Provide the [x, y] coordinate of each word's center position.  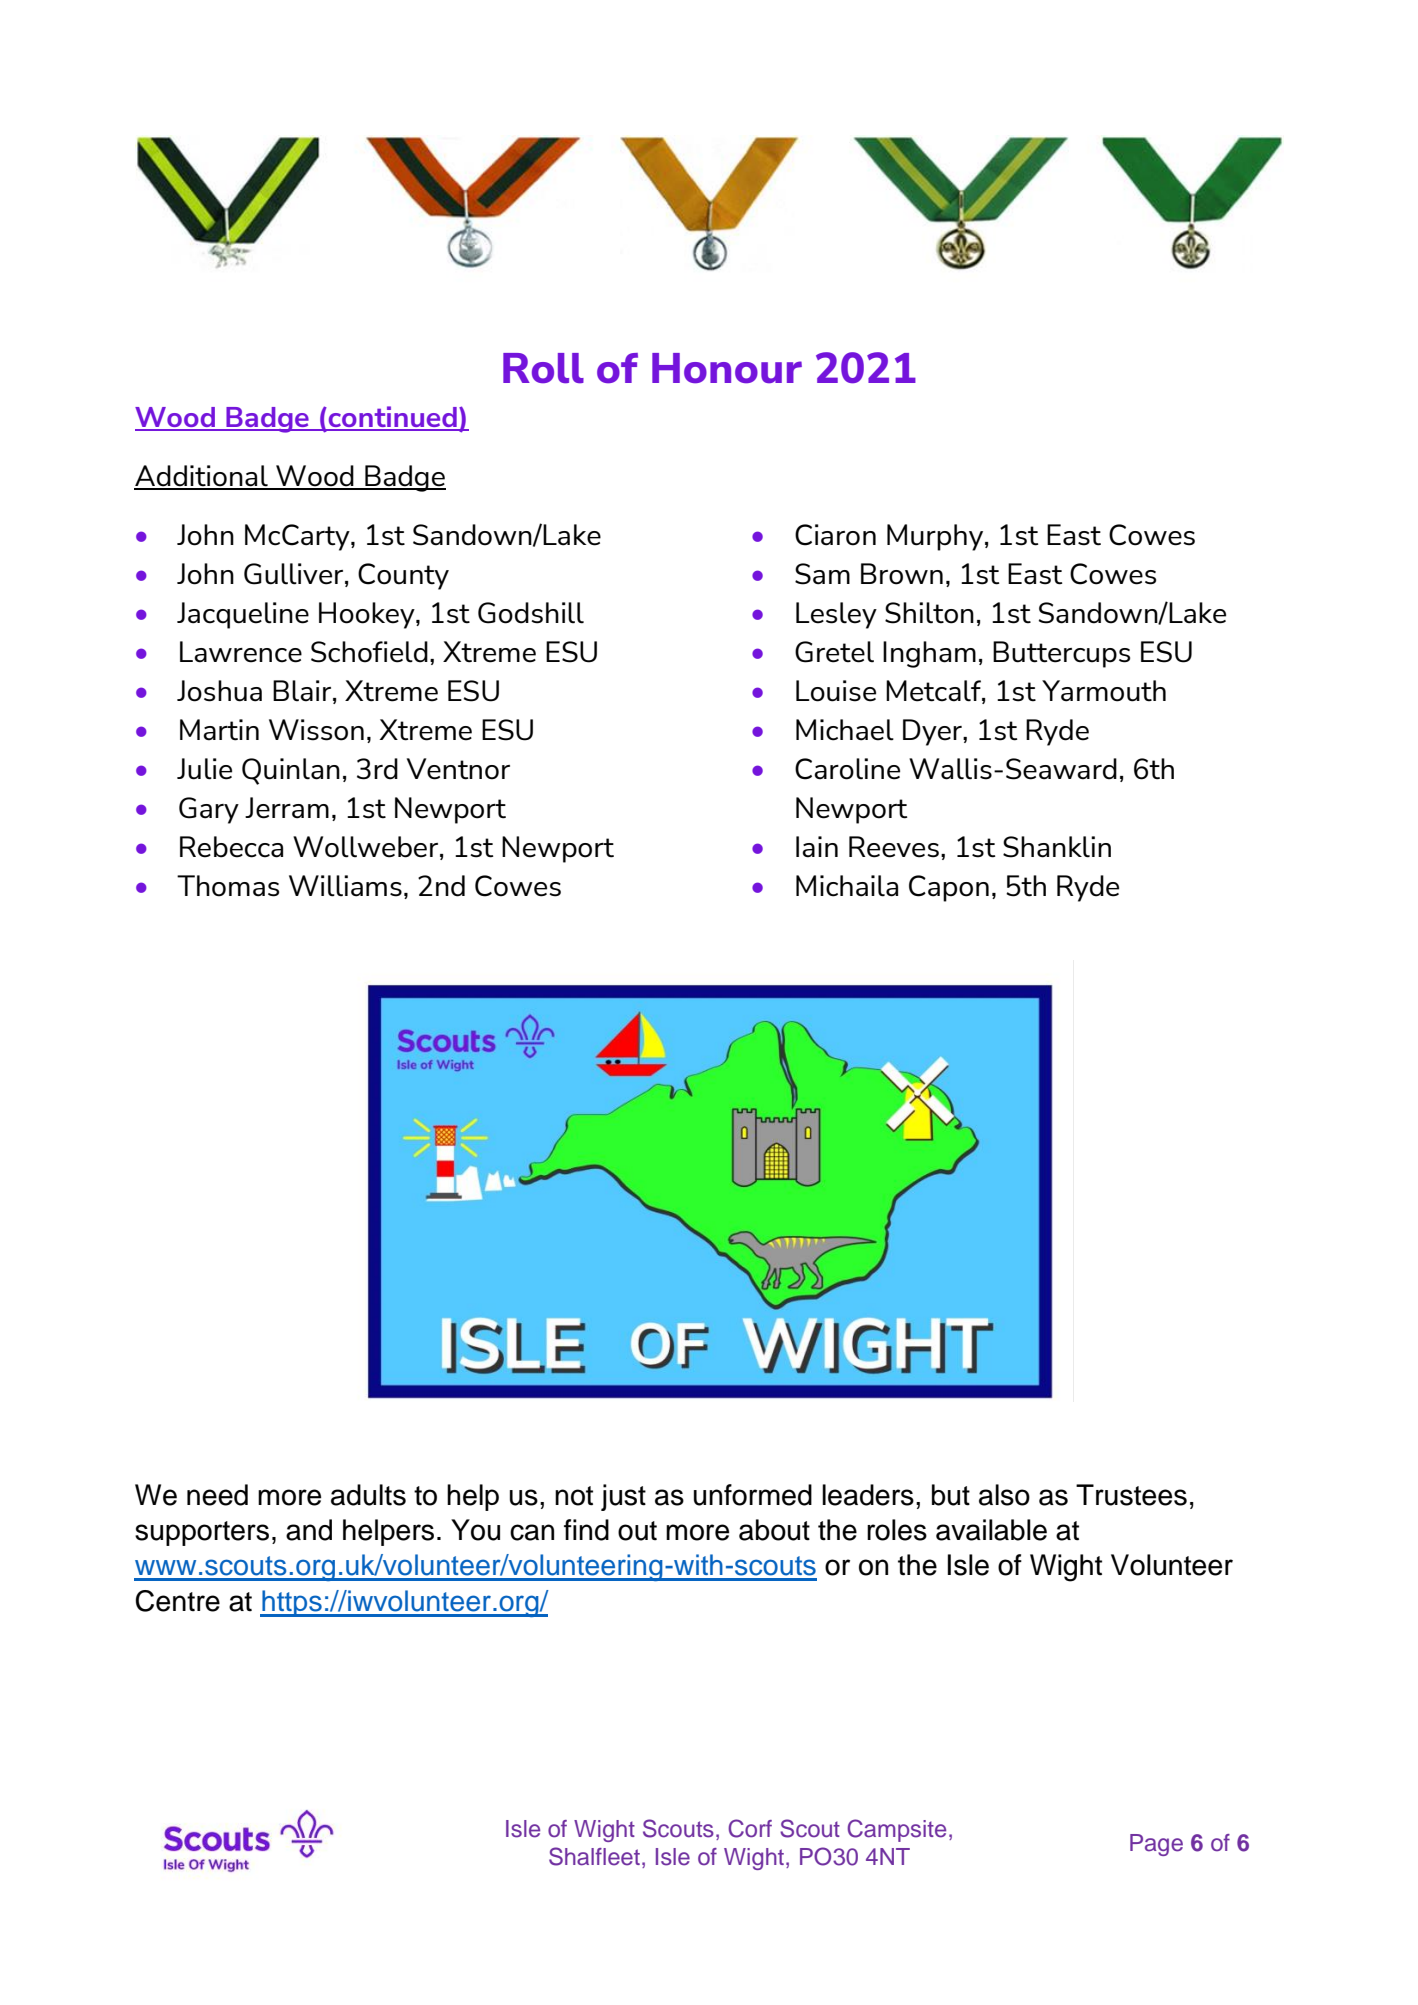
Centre [177, 1601]
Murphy [936, 537]
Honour [727, 368]
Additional [202, 477]
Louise [836, 691]
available [991, 1530]
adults [368, 1495]
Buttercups [1061, 654]
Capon [949, 888]
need [217, 1495]
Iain [817, 847]
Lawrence [241, 652]
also [1004, 1495]
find [586, 1530]
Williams [345, 886]
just [623, 1497]
